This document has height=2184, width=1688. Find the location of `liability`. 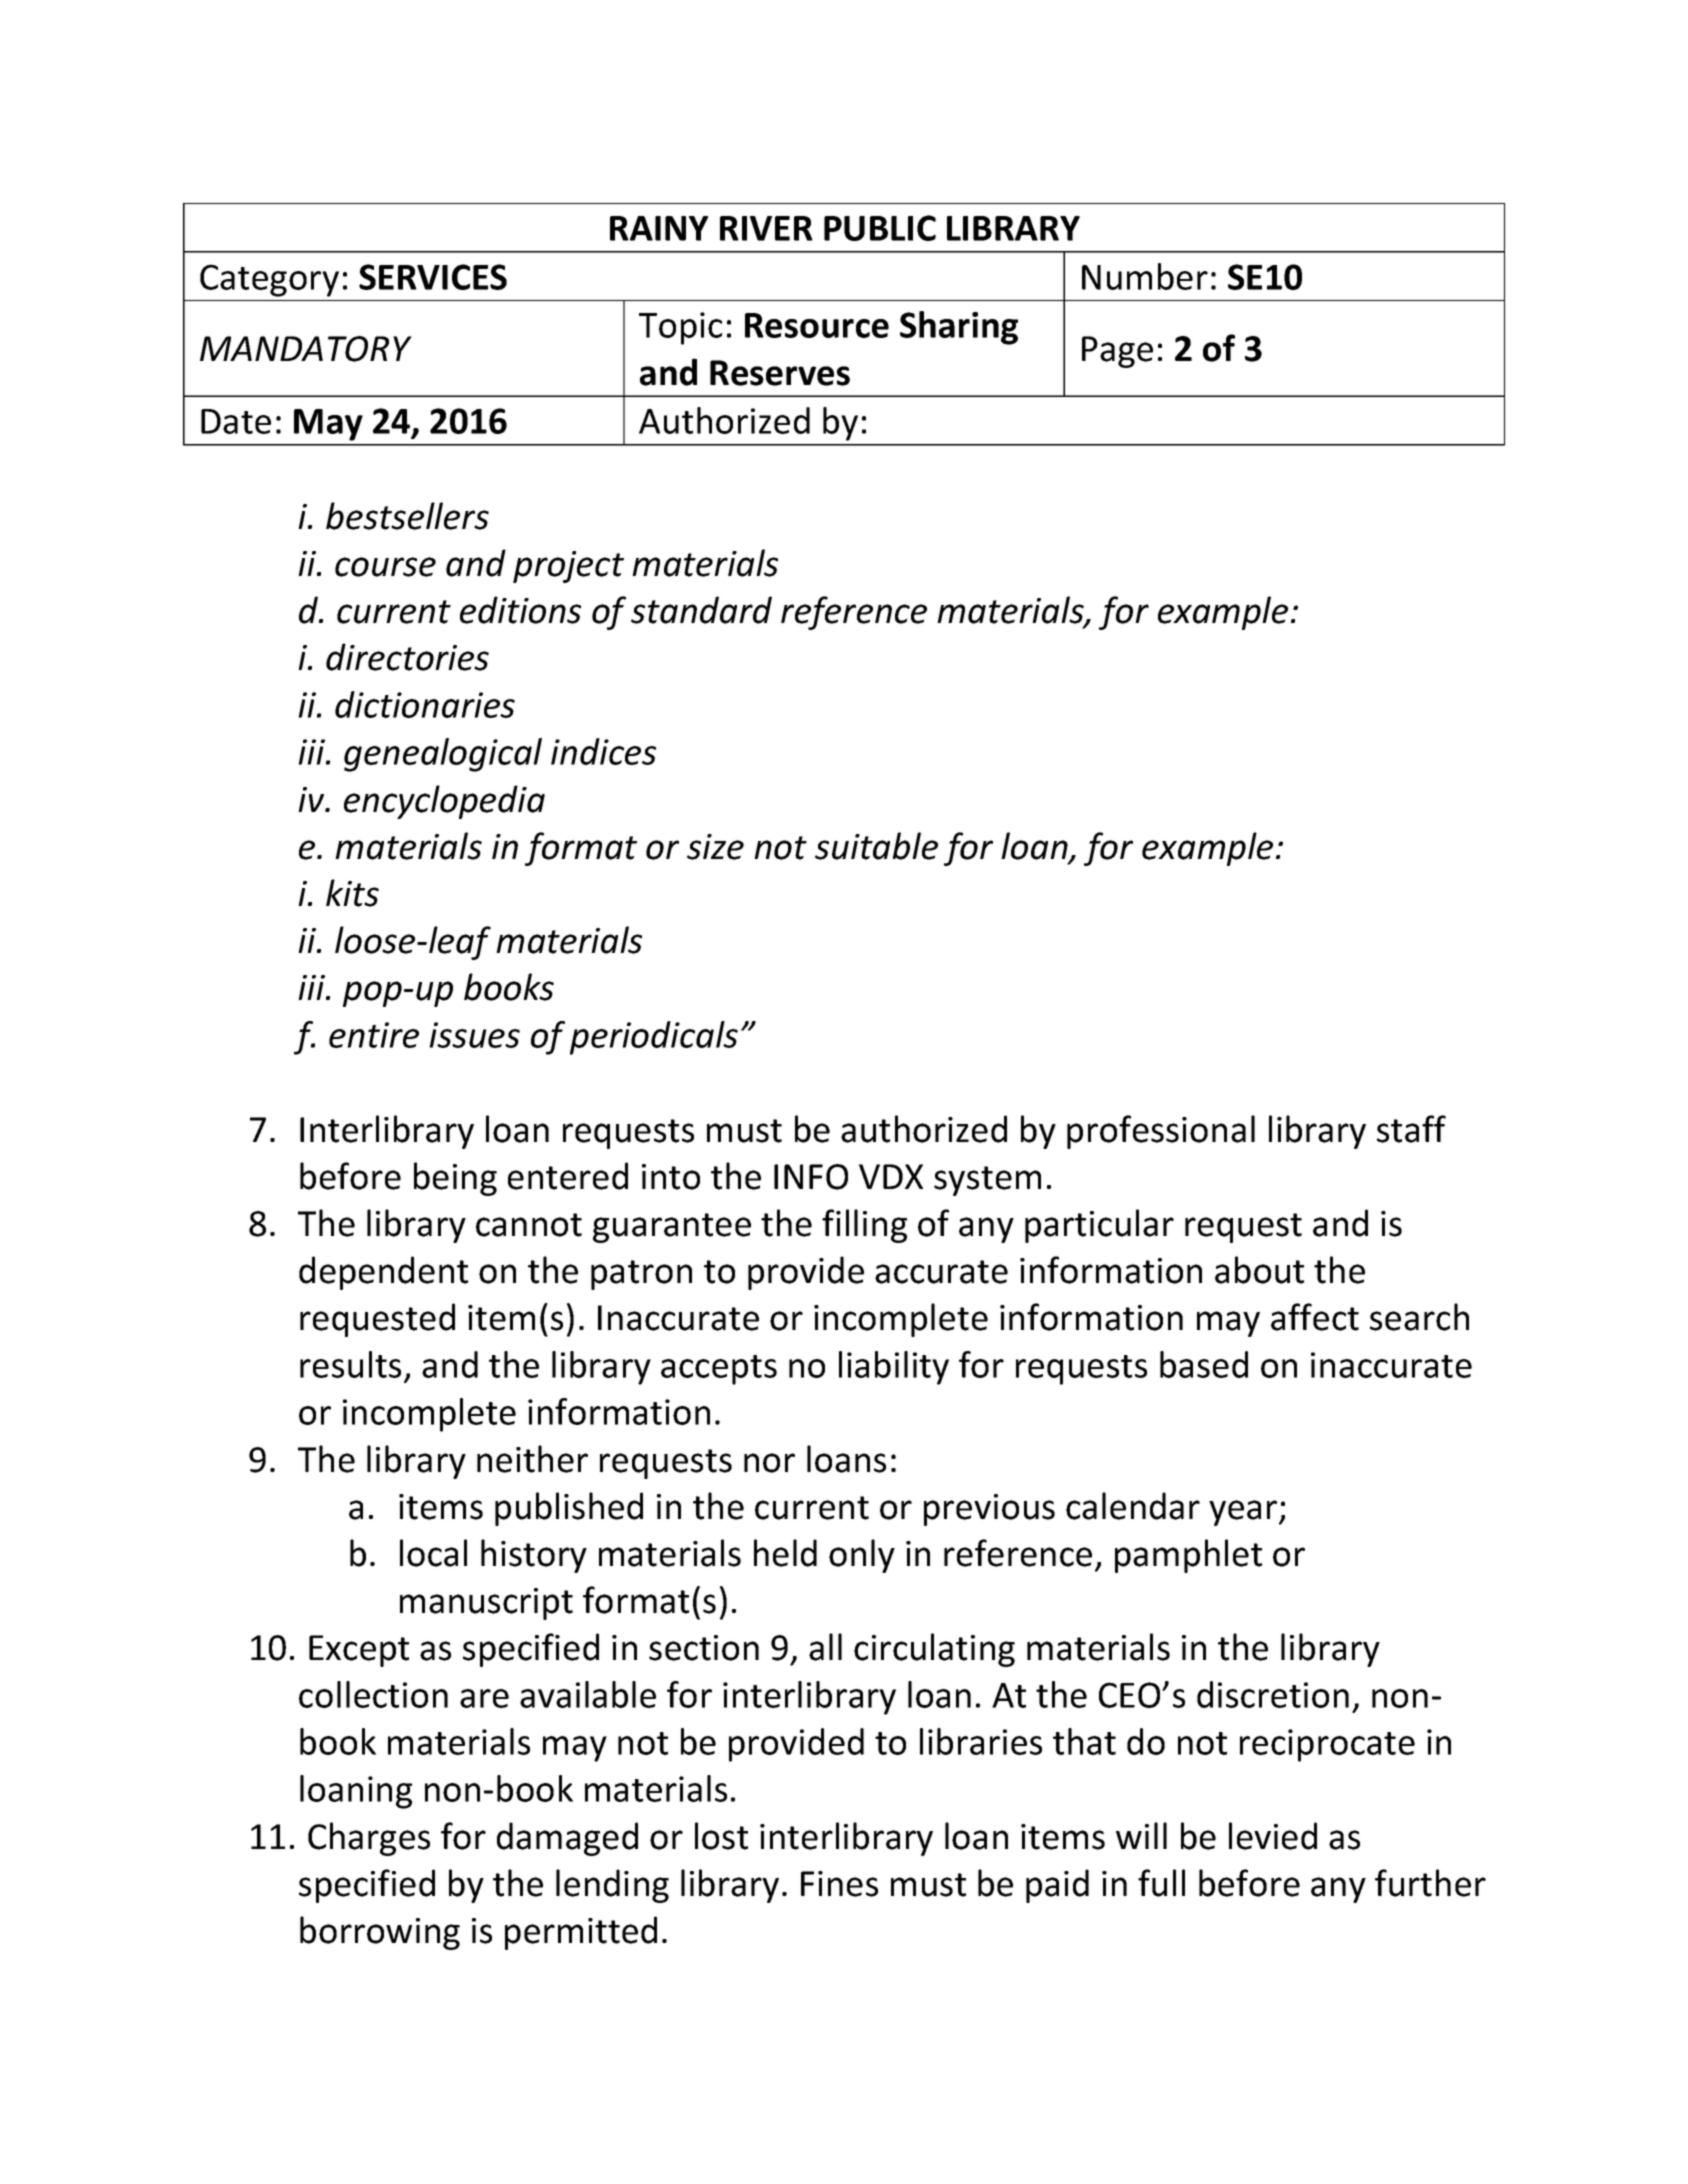

liability is located at coordinates (894, 1368).
